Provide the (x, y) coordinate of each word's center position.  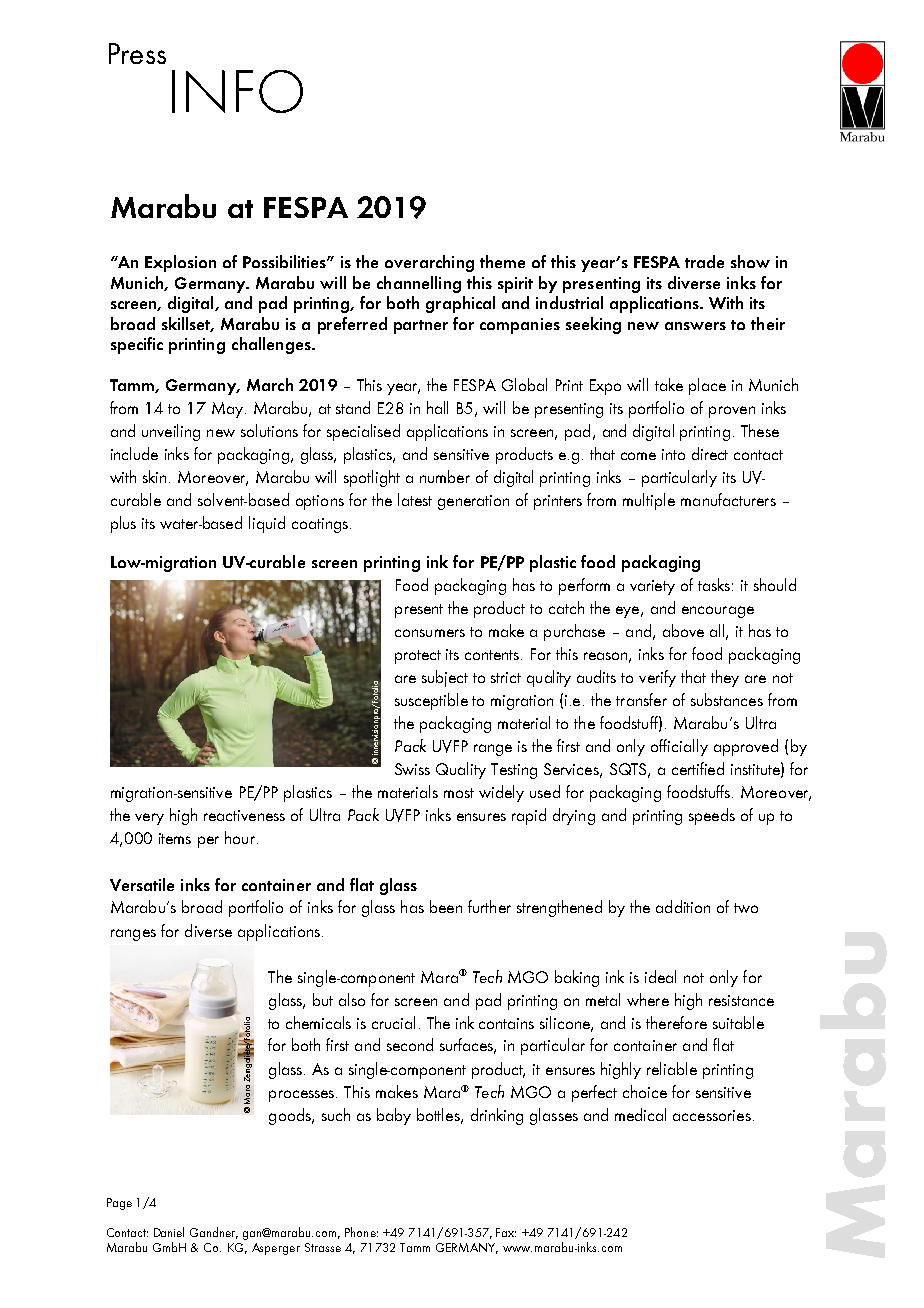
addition (683, 906)
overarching (429, 263)
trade (704, 261)
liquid (267, 524)
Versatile (142, 884)
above (683, 630)
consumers (430, 633)
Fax (506, 1232)
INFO (237, 91)
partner (421, 327)
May (227, 410)
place (707, 386)
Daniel (169, 1232)
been (446, 906)
